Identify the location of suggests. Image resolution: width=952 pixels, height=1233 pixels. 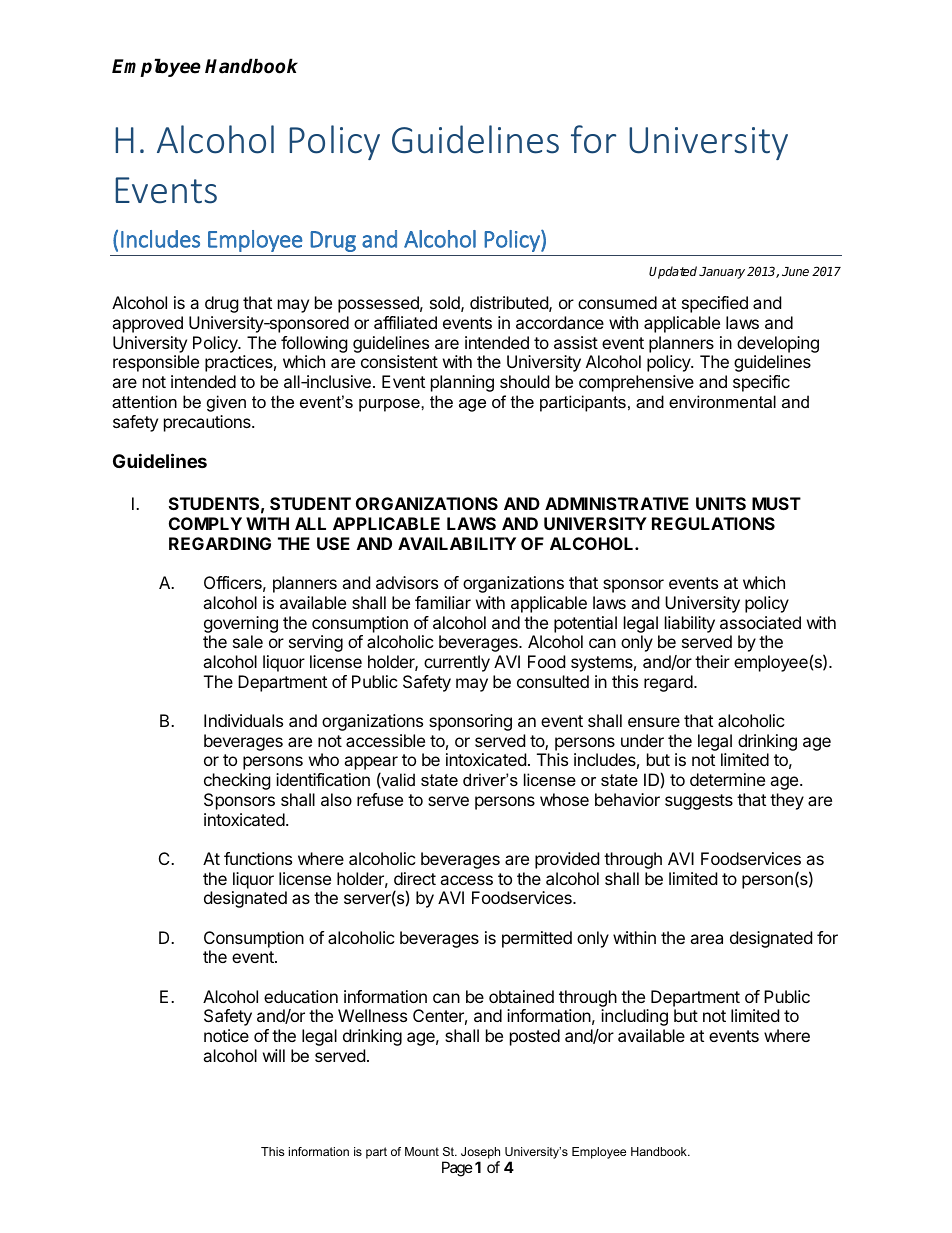
(699, 802).
